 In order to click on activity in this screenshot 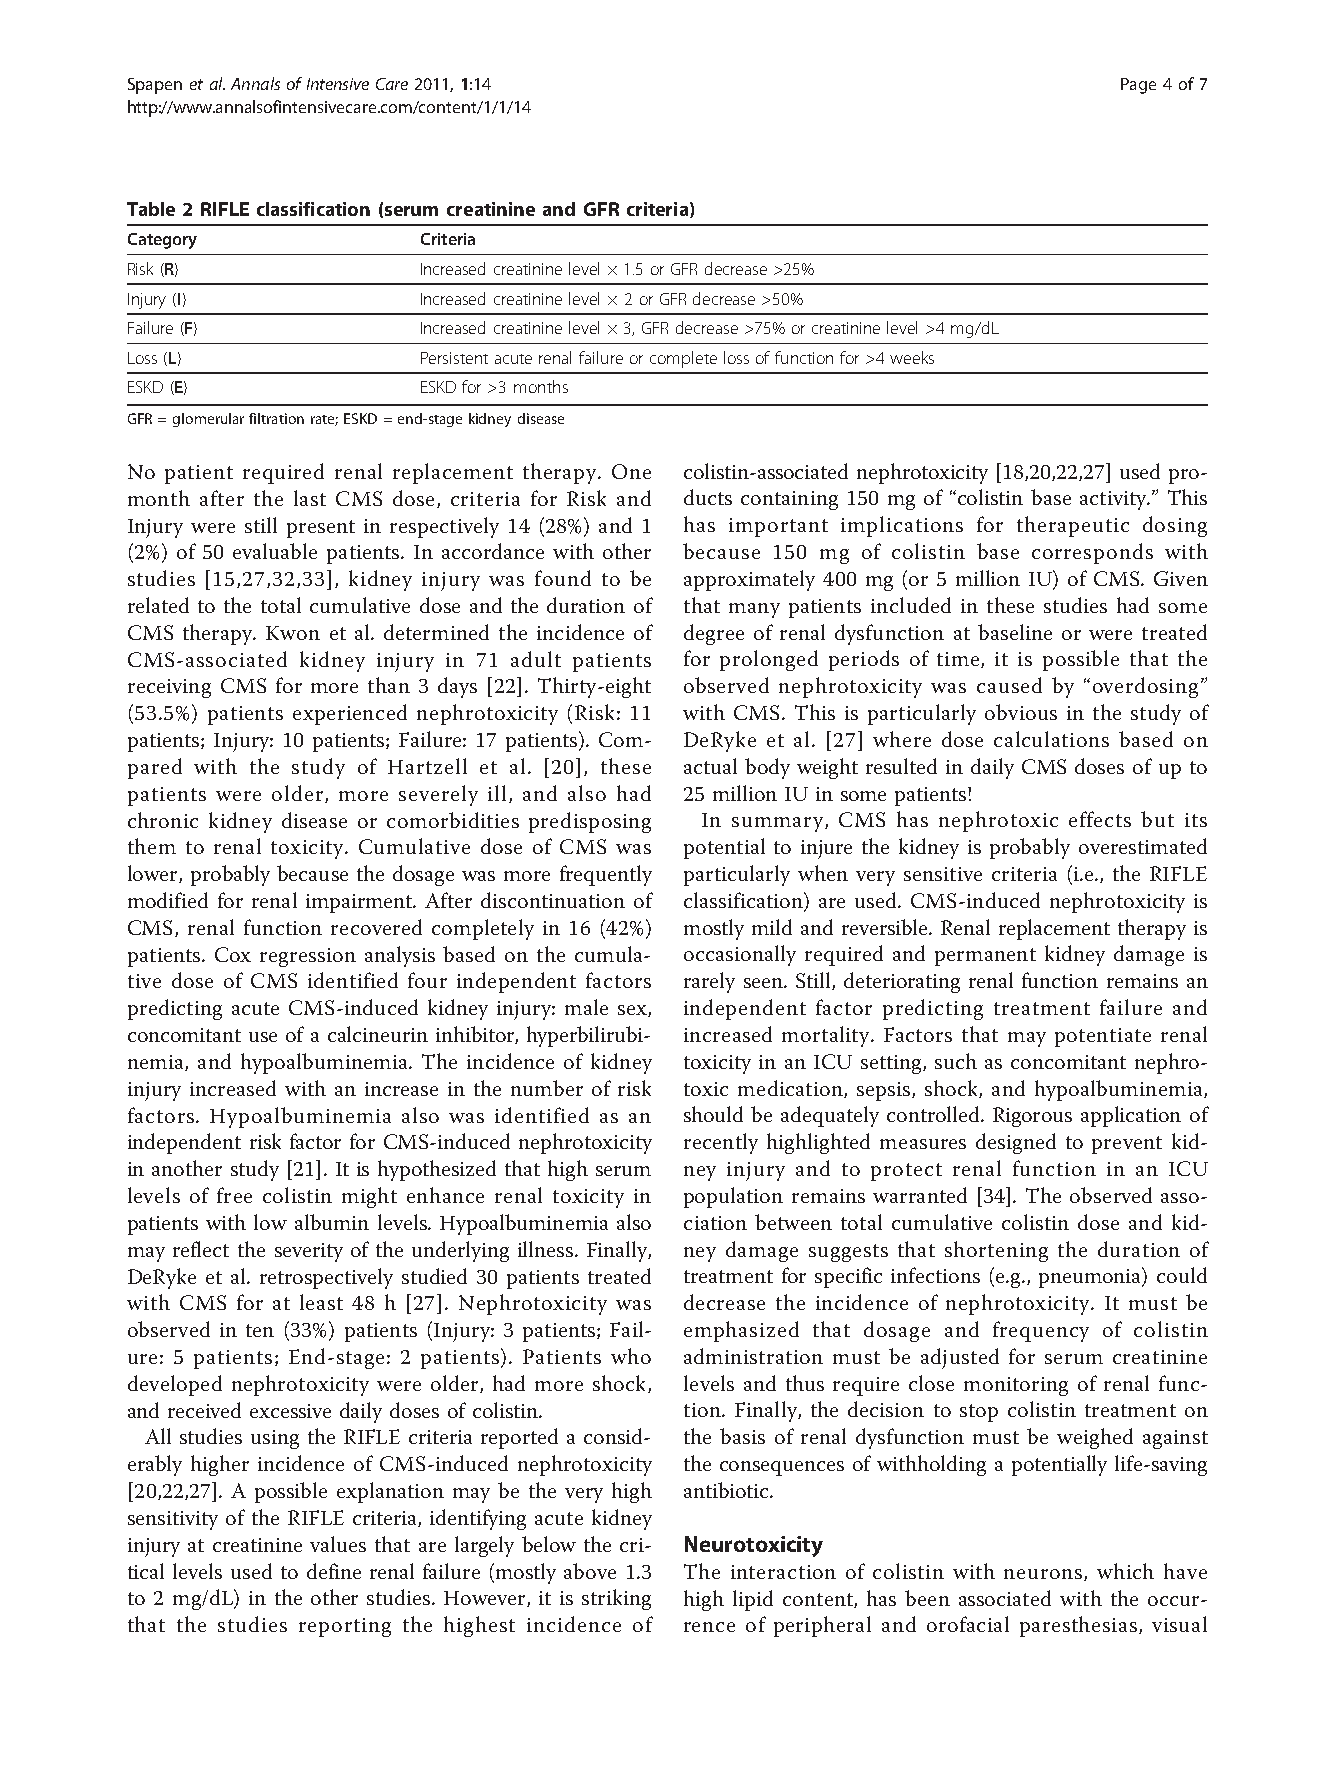, I will do `click(1114, 500)`.
